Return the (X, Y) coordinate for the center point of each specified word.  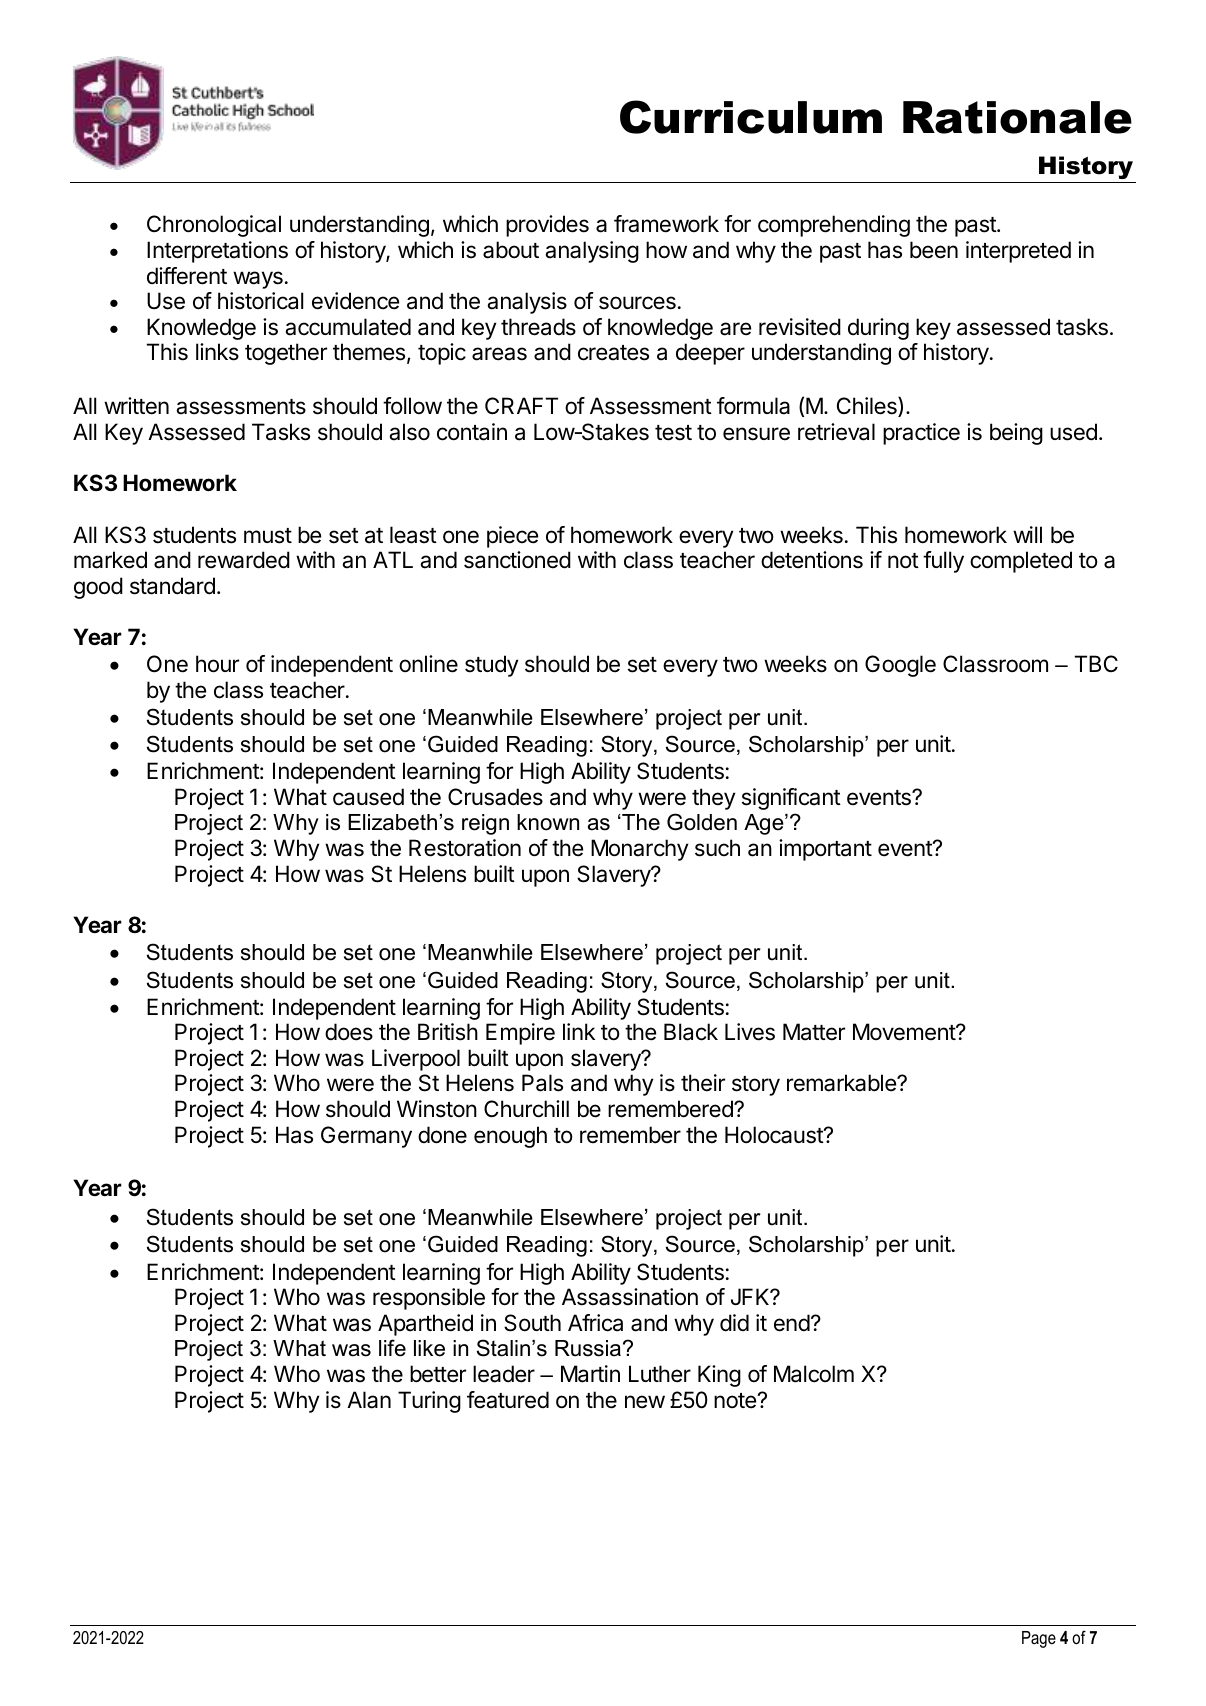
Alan (369, 1400)
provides (547, 226)
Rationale (1017, 117)
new (645, 1402)
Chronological (214, 226)
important (825, 850)
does (349, 1032)
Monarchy (640, 850)
